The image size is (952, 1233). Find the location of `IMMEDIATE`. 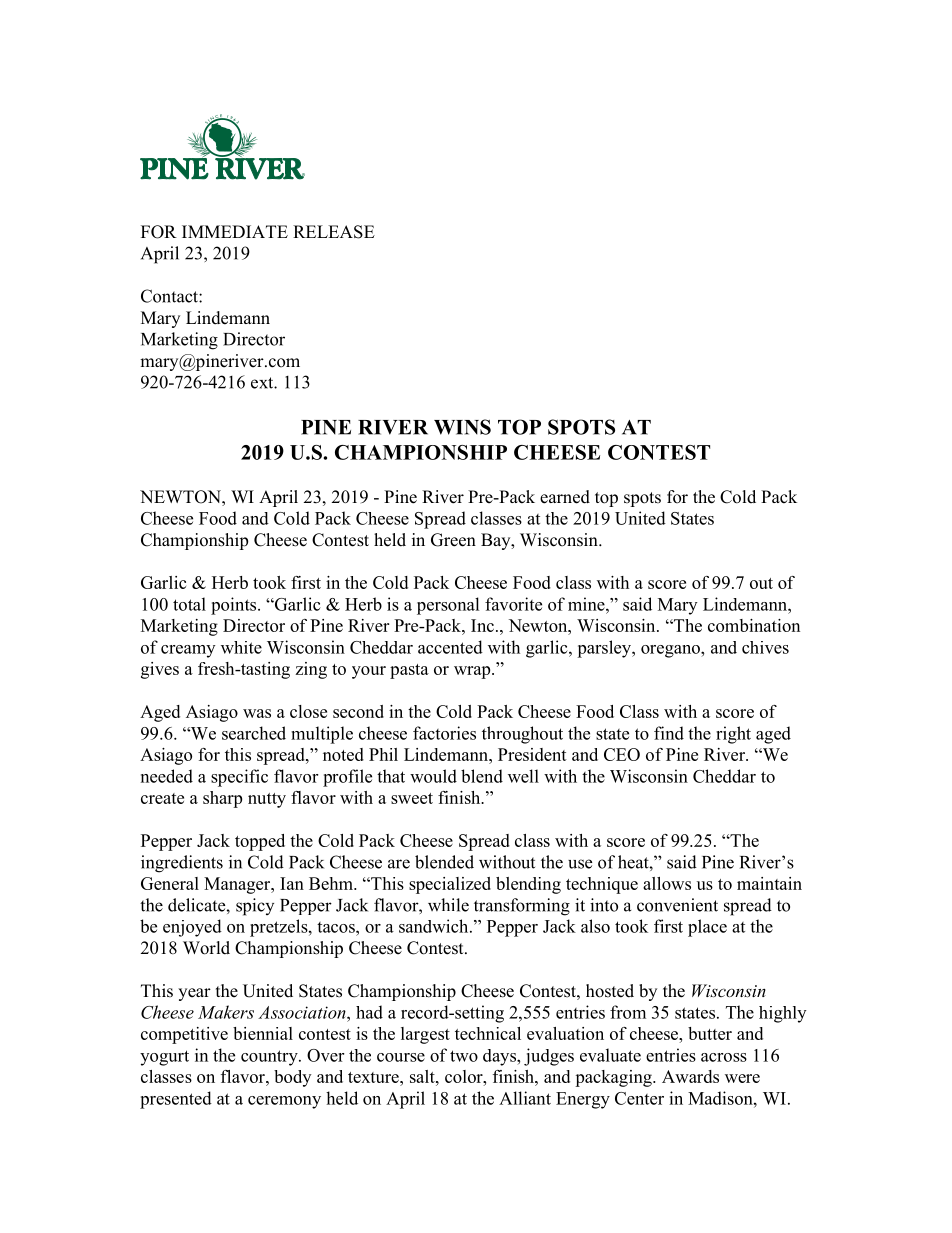

IMMEDIATE is located at coordinates (235, 231).
